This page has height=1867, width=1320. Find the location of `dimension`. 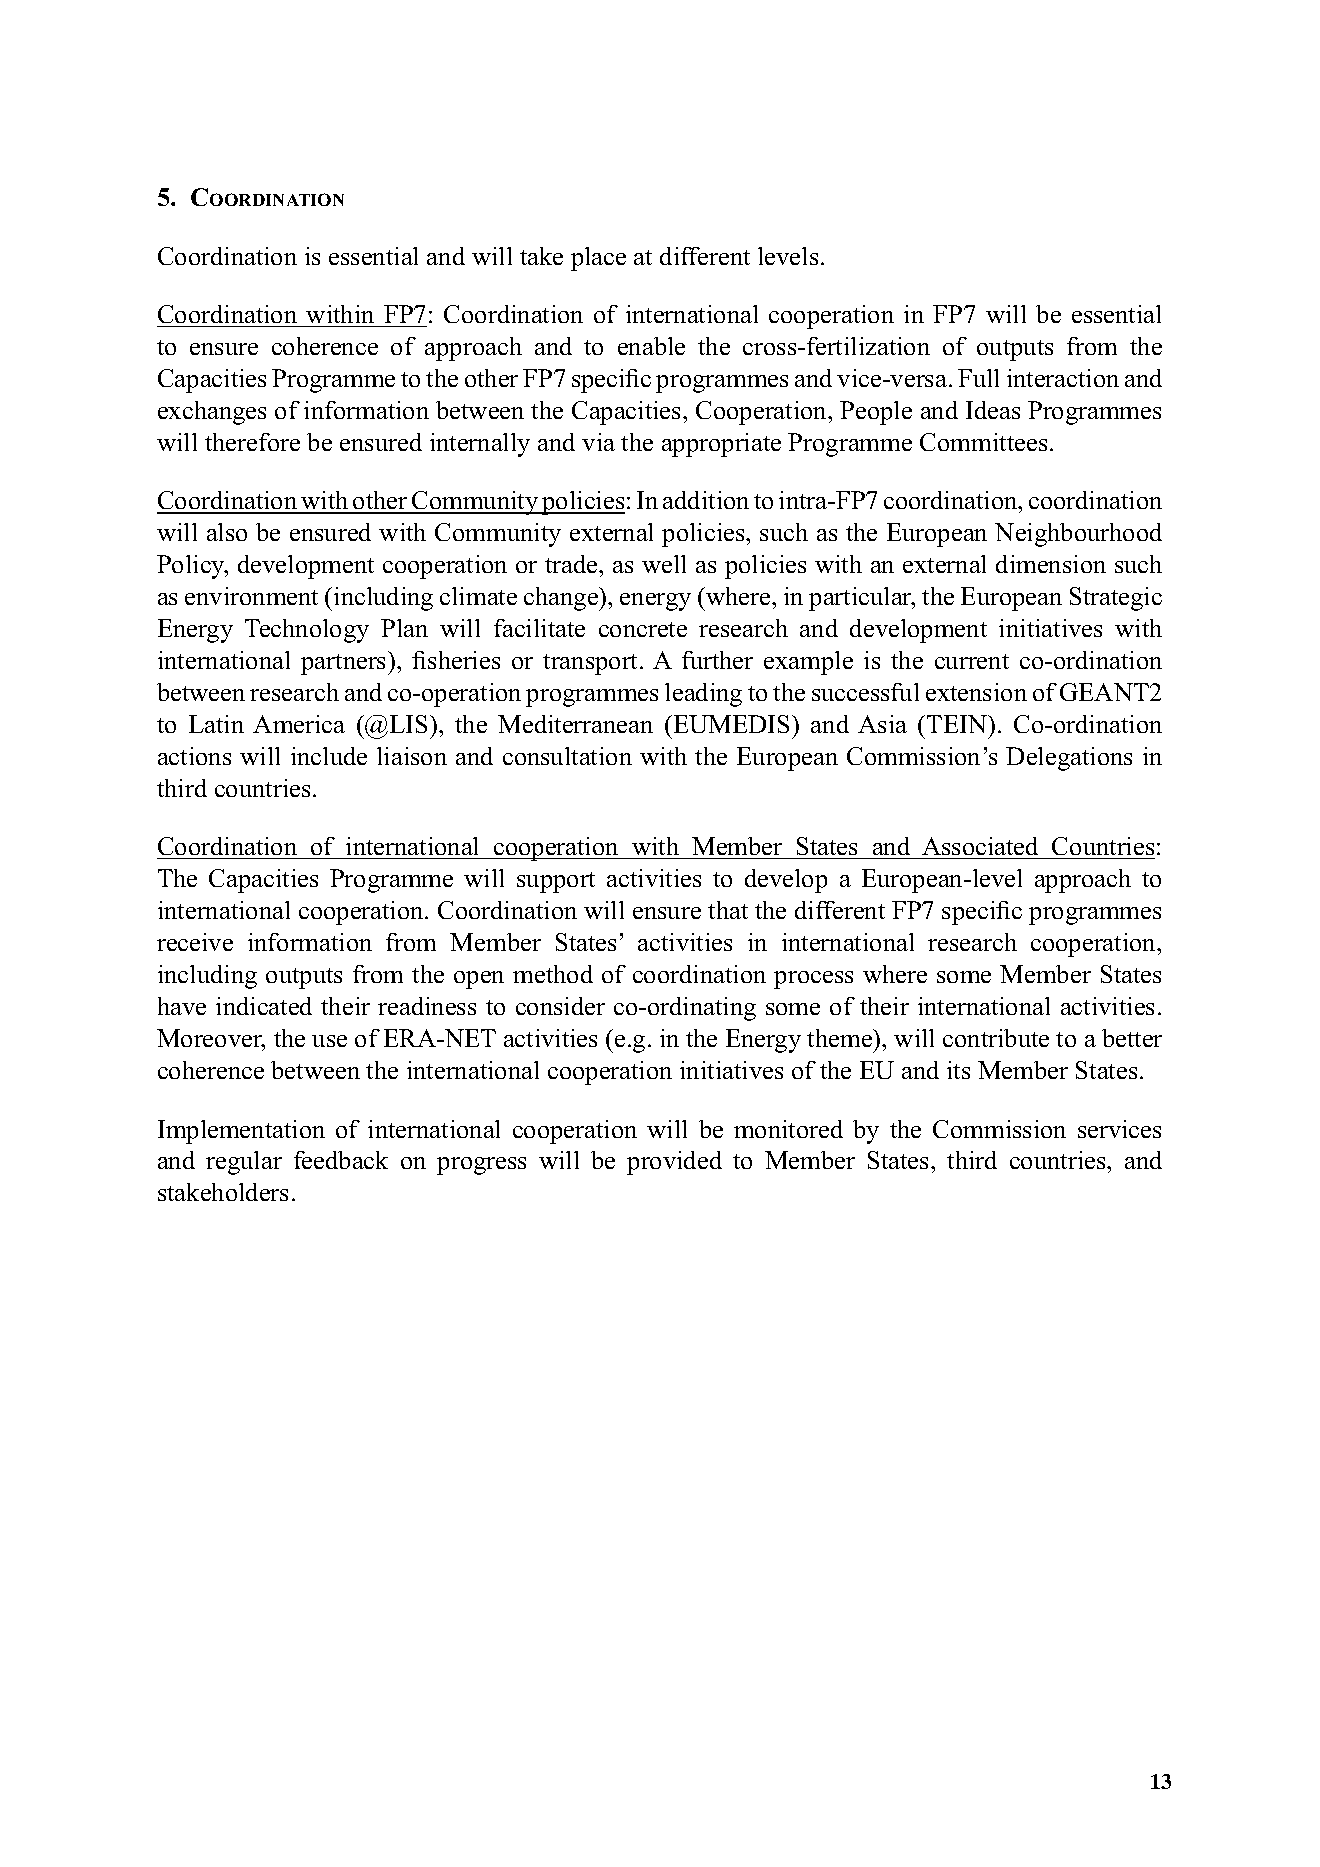

dimension is located at coordinates (1051, 564).
